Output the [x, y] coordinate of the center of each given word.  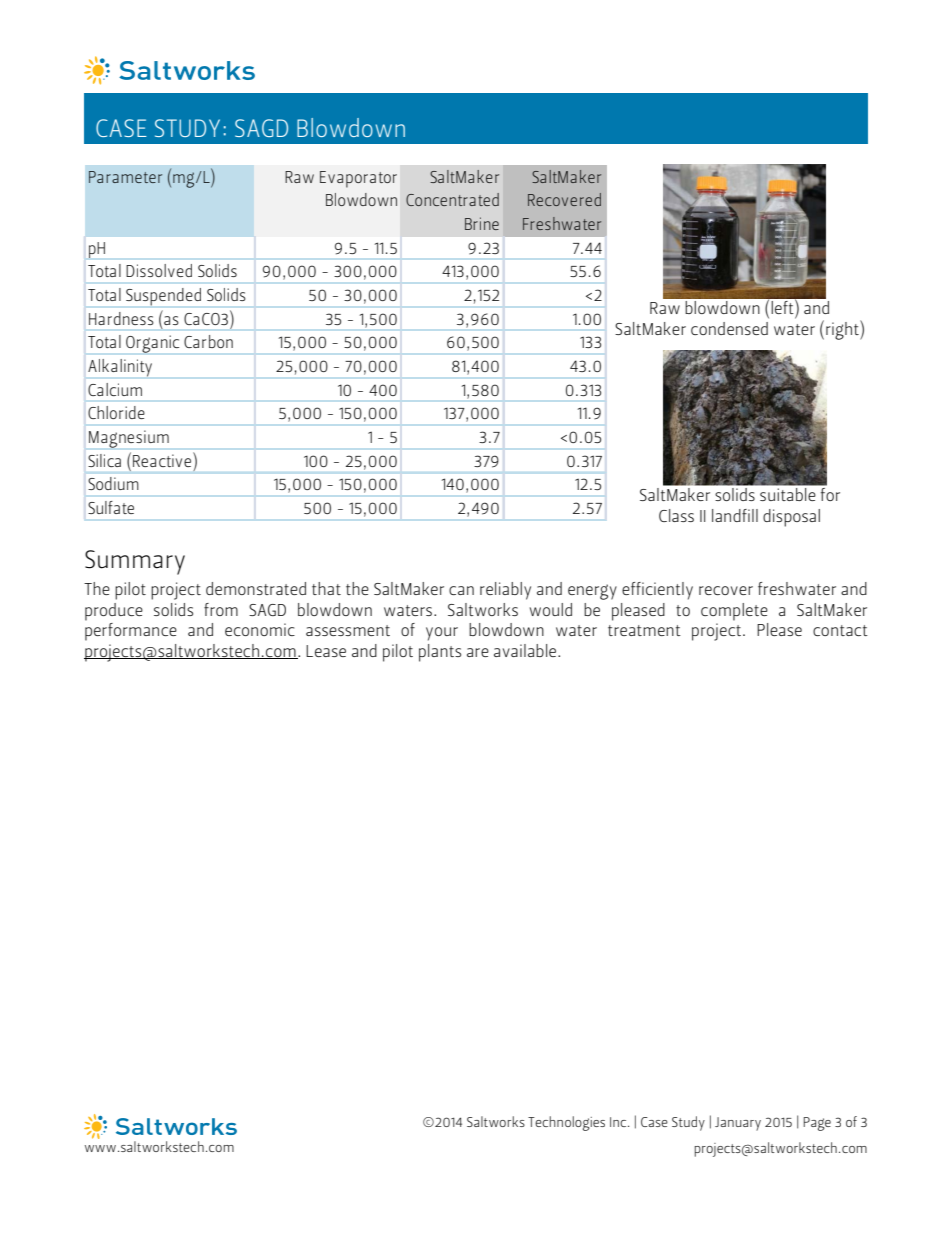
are [478, 652]
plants [440, 653]
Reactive [163, 459]
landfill [735, 515]
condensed [729, 328]
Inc [619, 1122]
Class [676, 515]
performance [131, 630]
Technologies [566, 1123]
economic [260, 629]
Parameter [125, 177]
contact [840, 630]
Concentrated [452, 199]
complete [734, 612]
